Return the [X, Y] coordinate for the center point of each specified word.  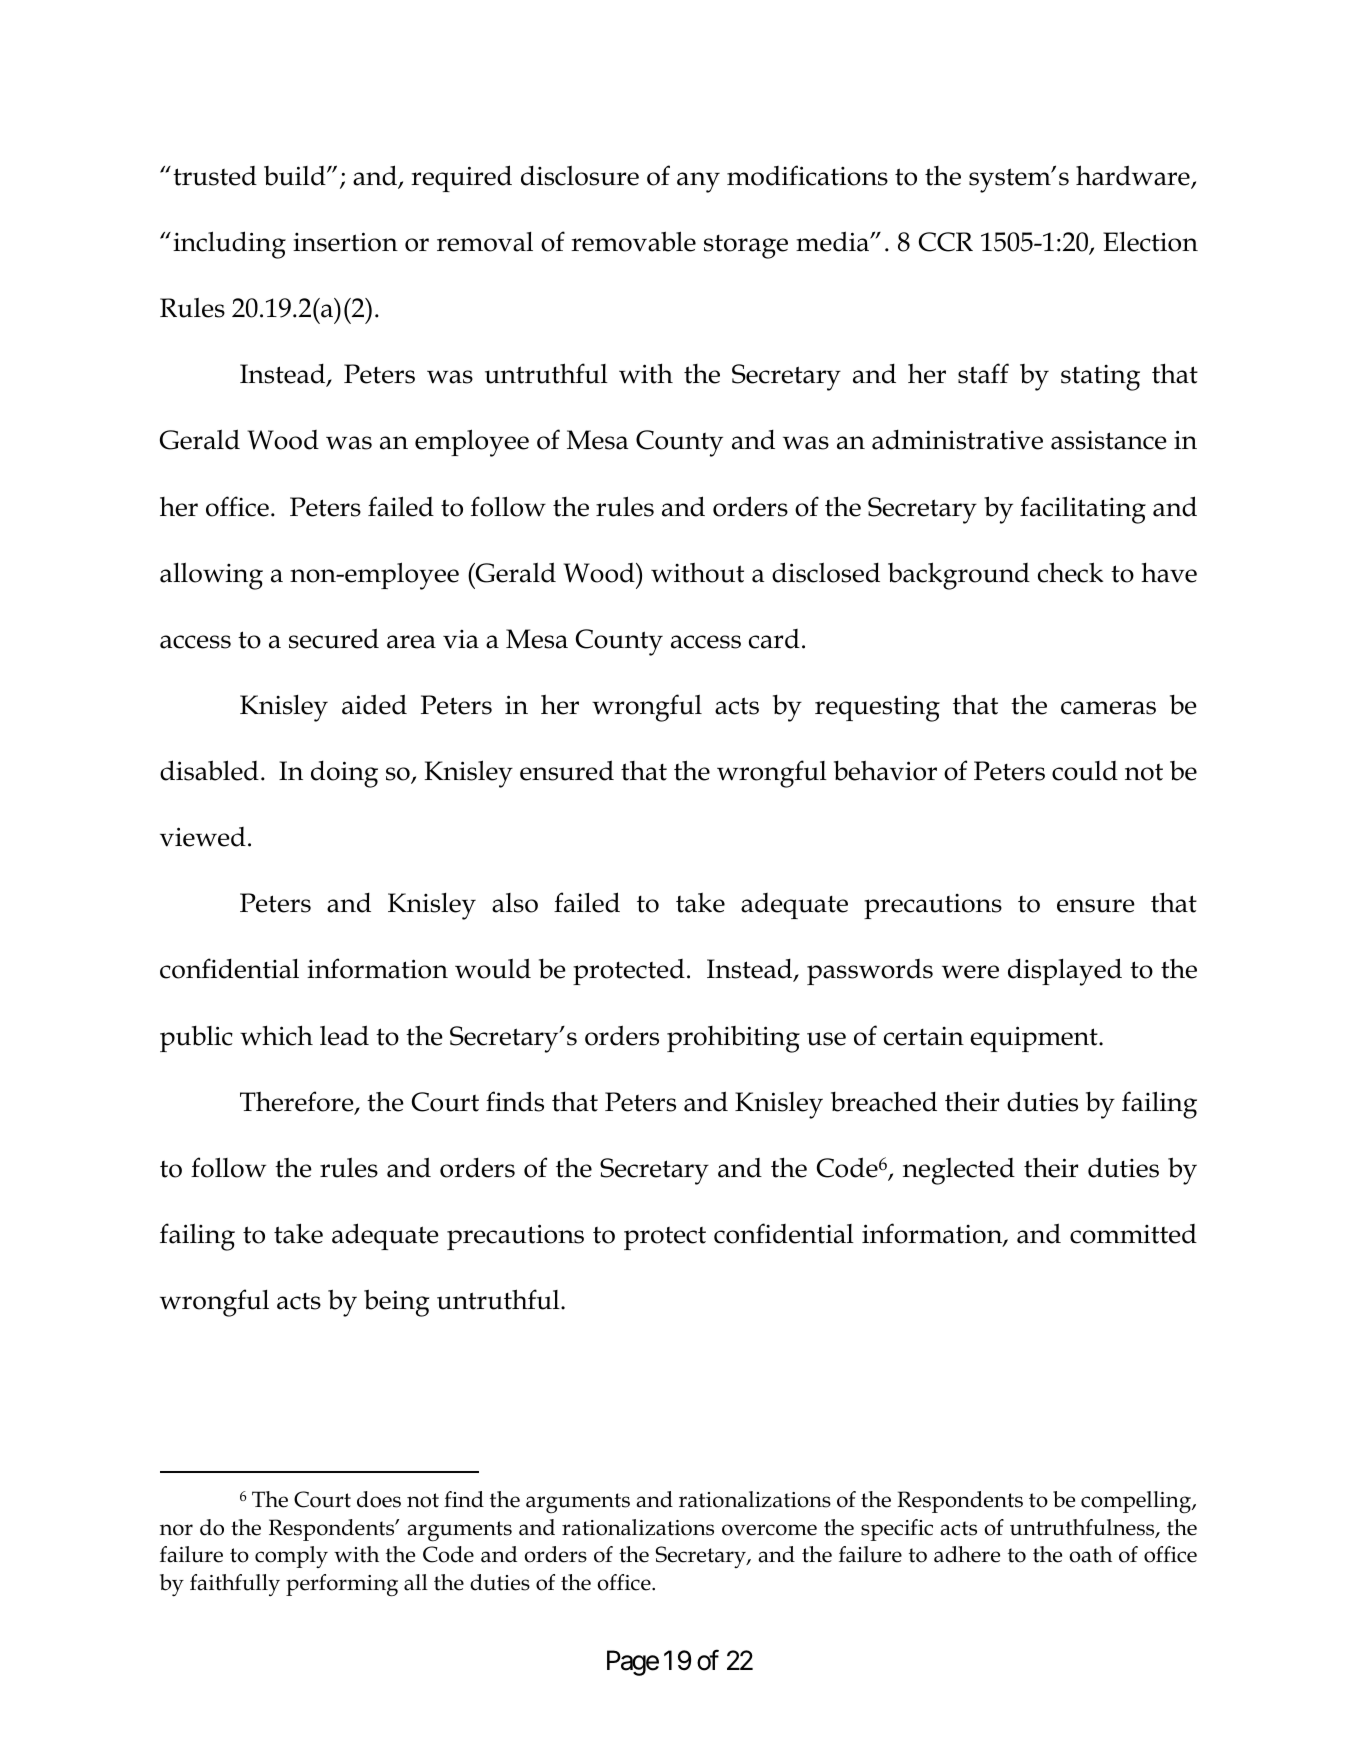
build [296, 176]
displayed [1065, 972]
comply [291, 1557]
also [515, 903]
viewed [203, 837]
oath [1091, 1554]
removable [633, 241]
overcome [769, 1530]
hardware [1134, 176]
